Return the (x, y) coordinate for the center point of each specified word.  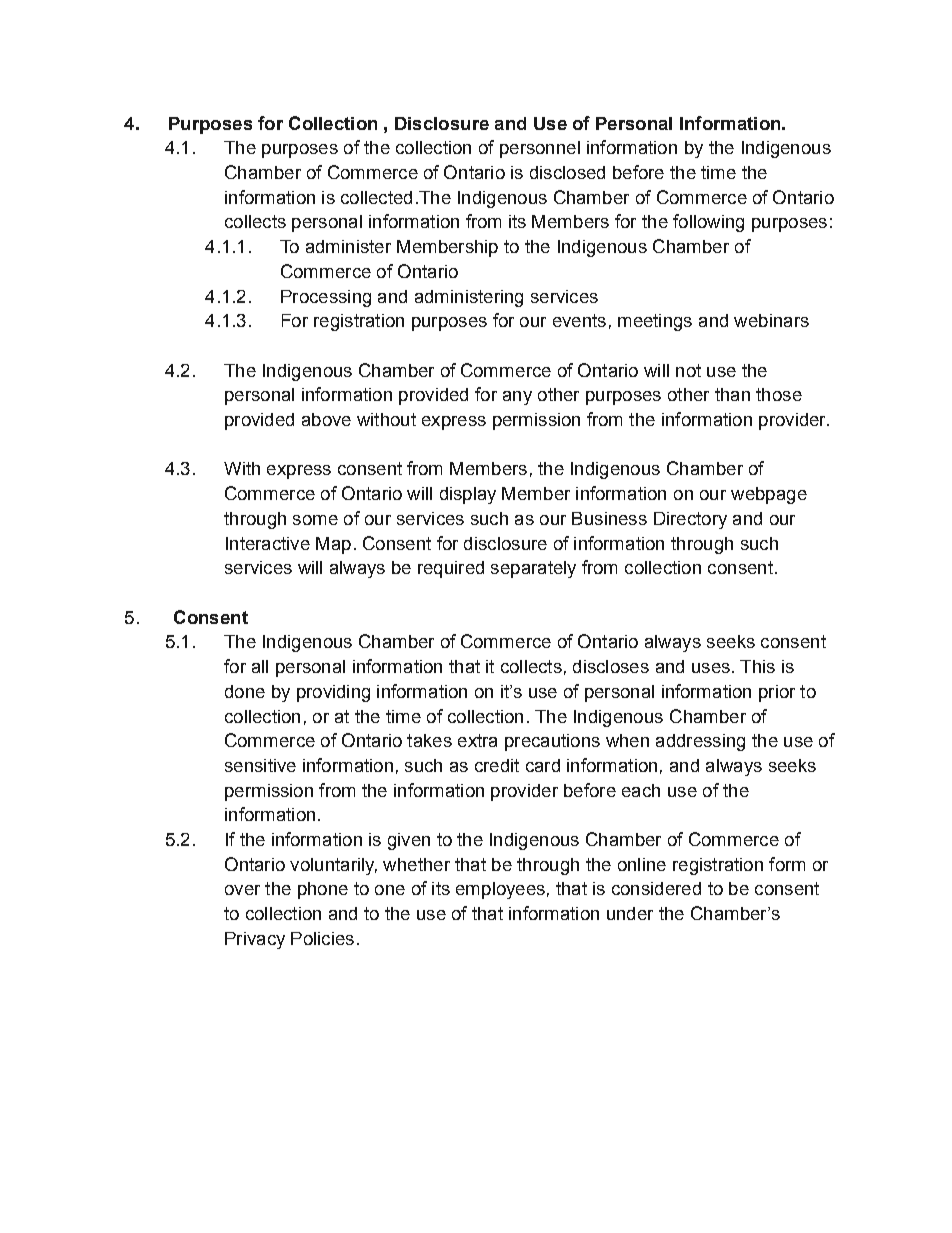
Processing (326, 298)
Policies (322, 938)
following (708, 223)
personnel (540, 149)
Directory (690, 520)
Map (333, 545)
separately (533, 569)
